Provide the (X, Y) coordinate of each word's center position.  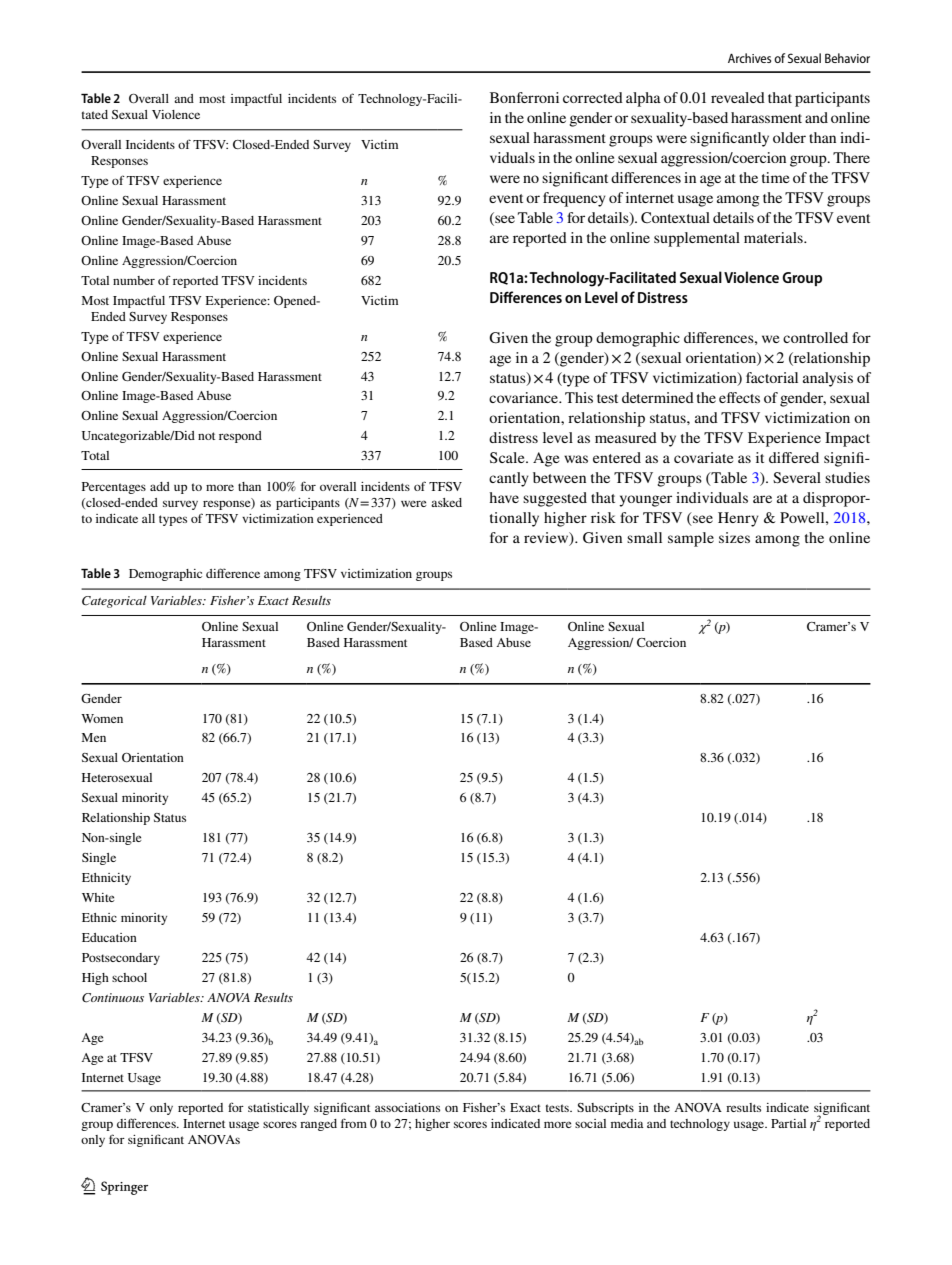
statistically (278, 1109)
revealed (738, 97)
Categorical (114, 602)
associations (407, 1107)
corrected (593, 97)
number (134, 280)
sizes (734, 537)
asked (446, 502)
